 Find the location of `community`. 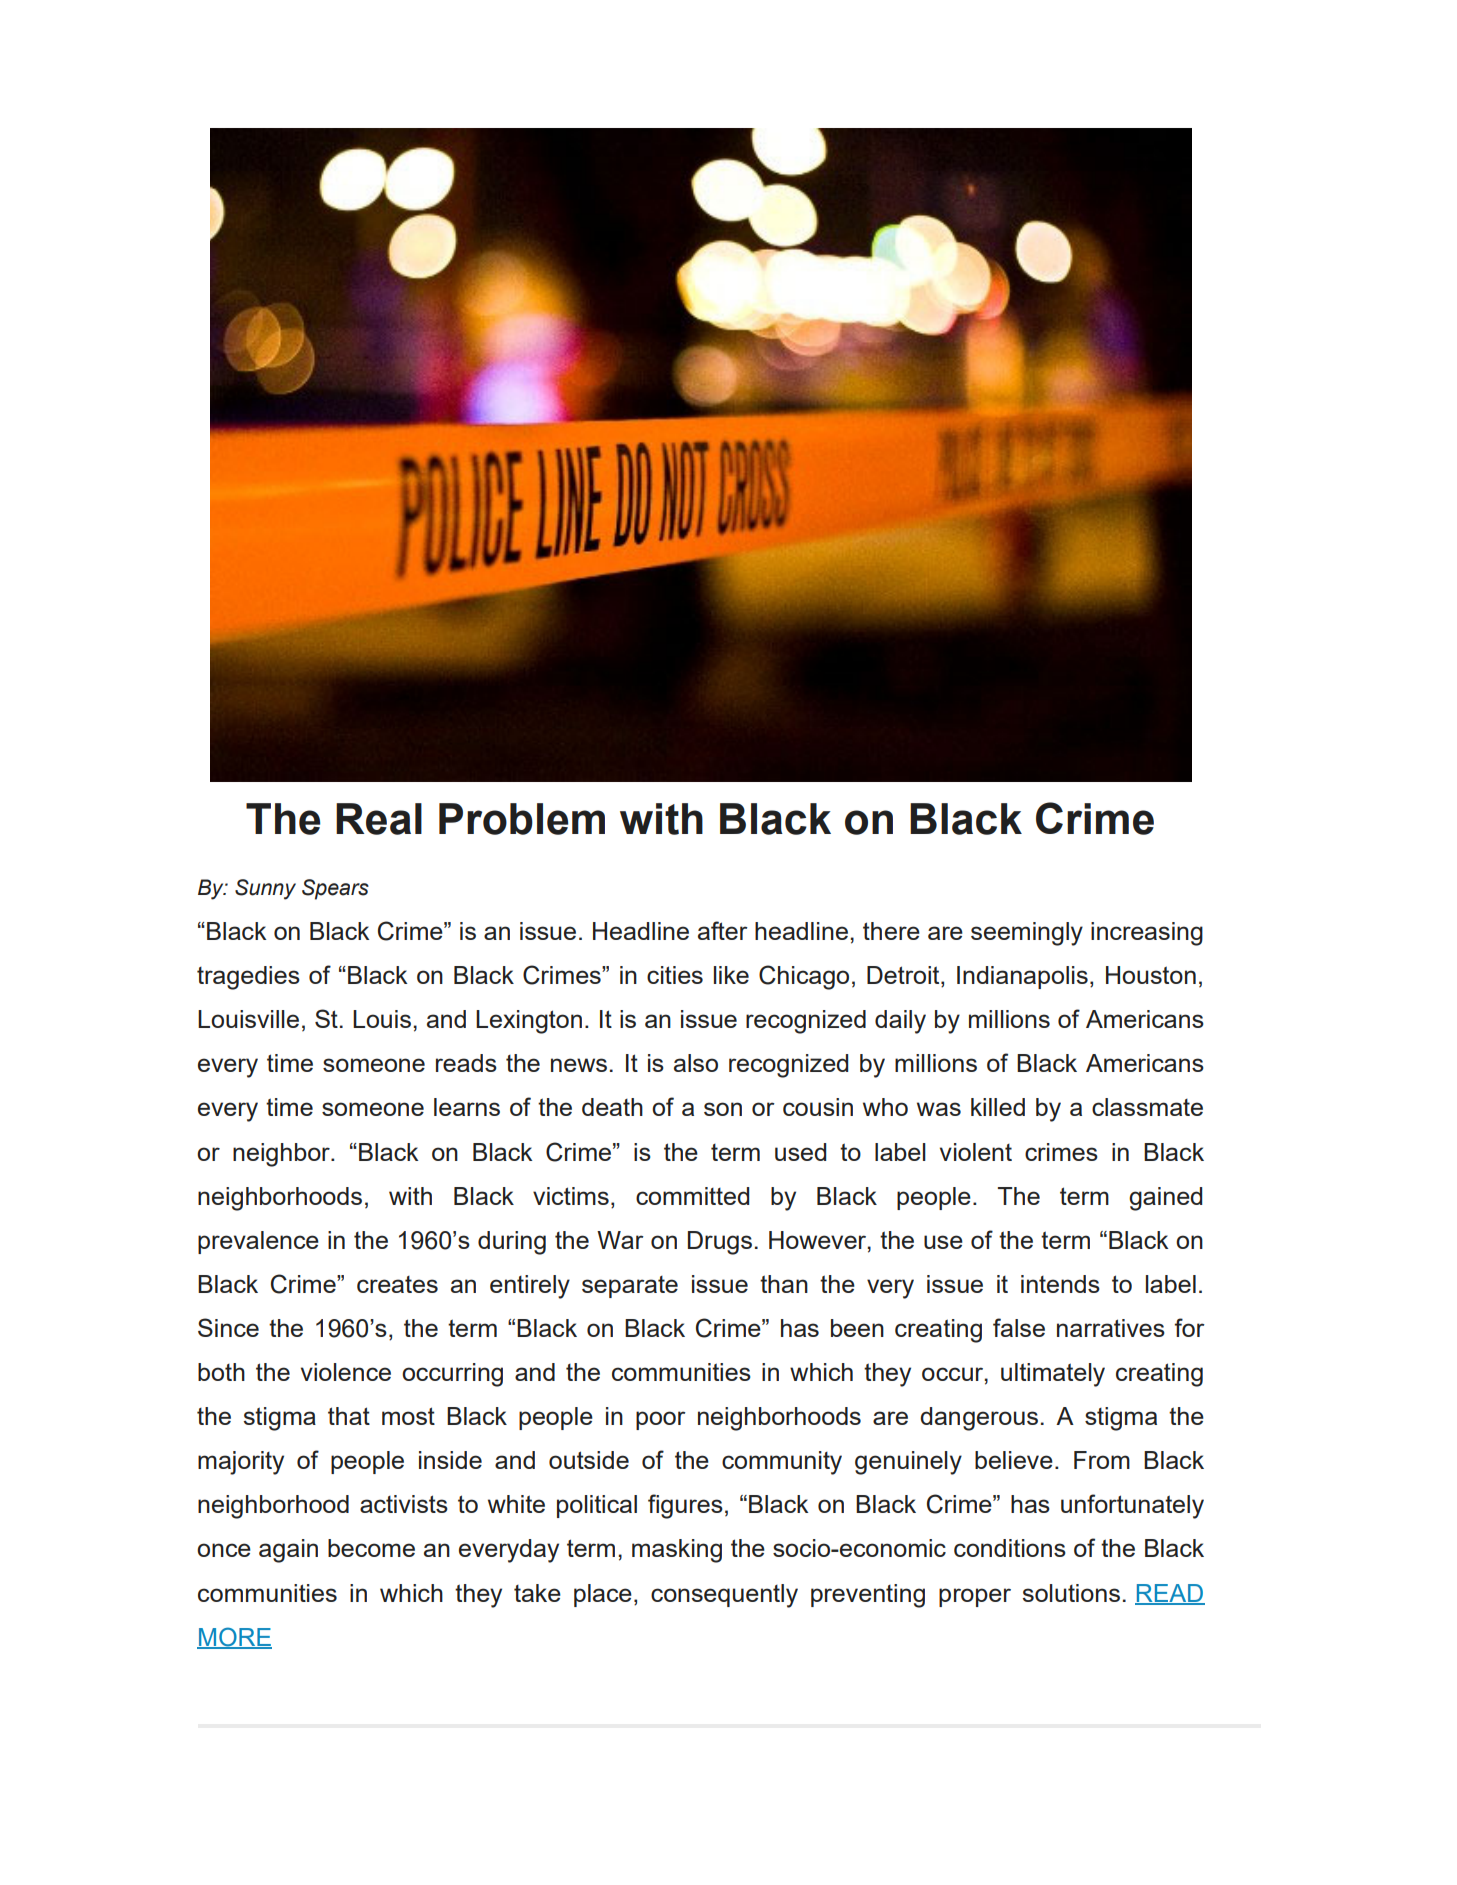

community is located at coordinates (782, 1463).
